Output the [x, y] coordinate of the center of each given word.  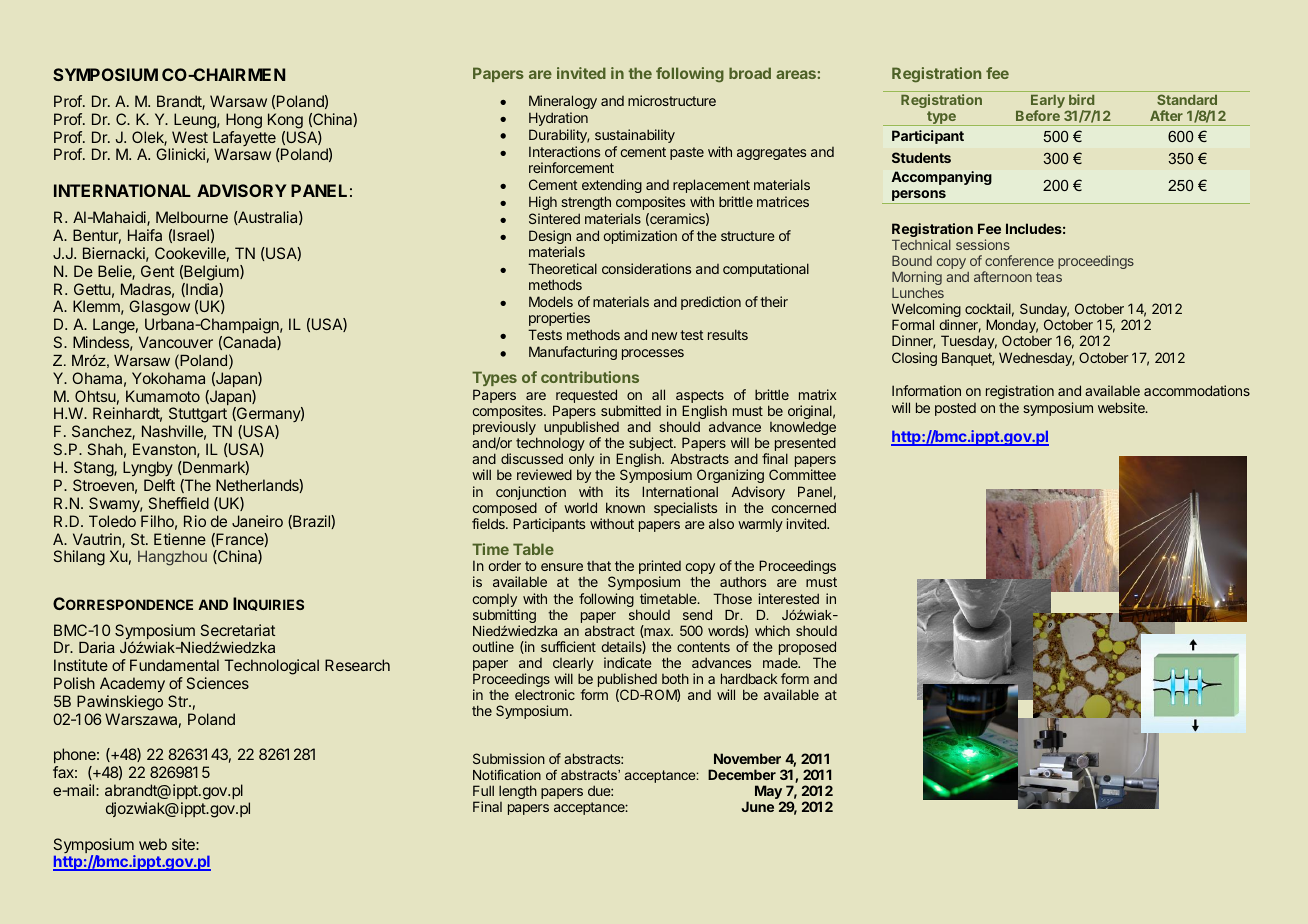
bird [1081, 99]
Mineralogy [563, 102]
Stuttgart [198, 416]
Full [483, 790]
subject [652, 445]
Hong [244, 121]
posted [955, 409]
